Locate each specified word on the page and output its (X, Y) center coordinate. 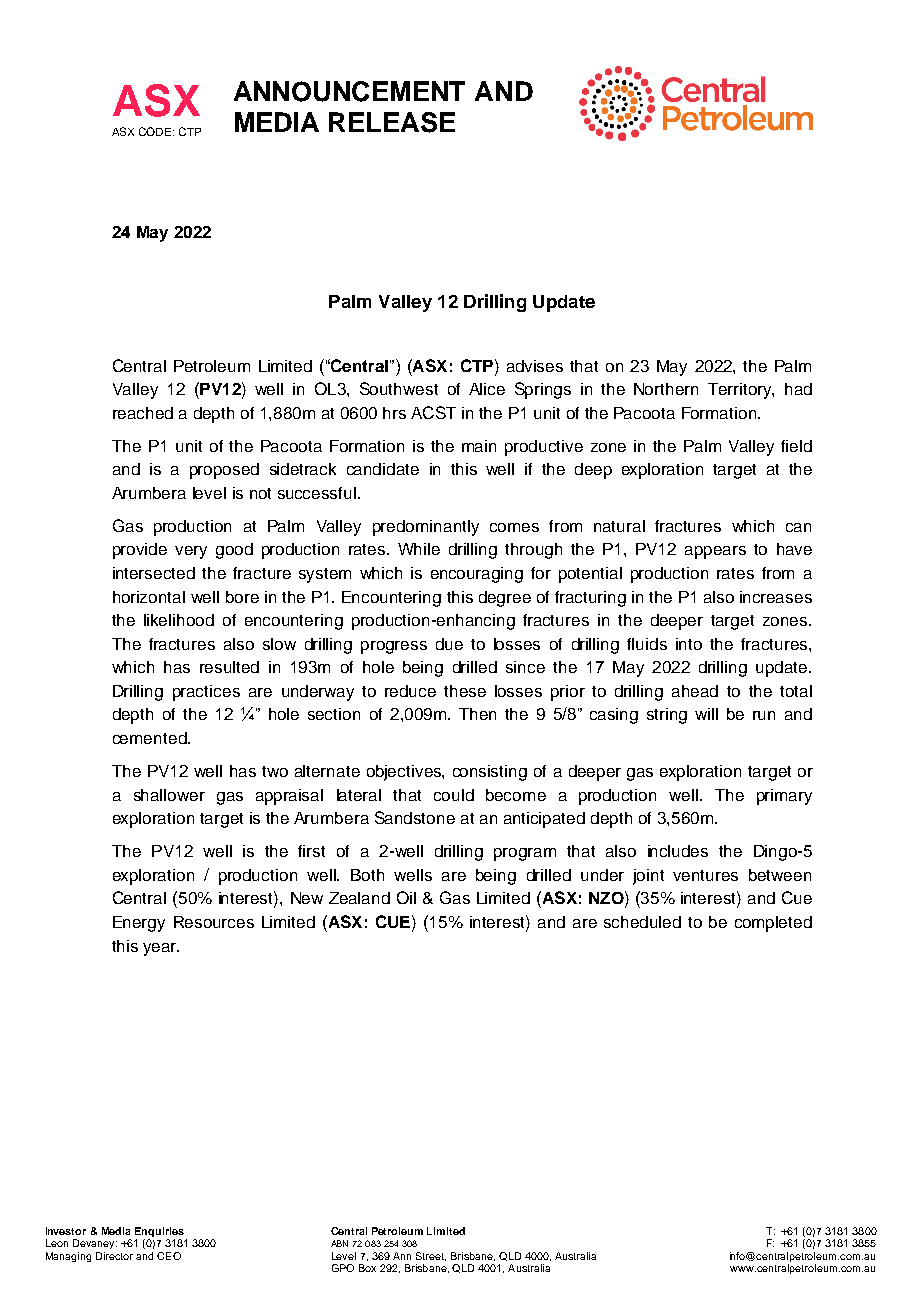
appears (715, 552)
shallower (169, 795)
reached (143, 413)
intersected (154, 573)
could (454, 795)
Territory (740, 391)
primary (784, 797)
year (161, 949)
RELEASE (392, 122)
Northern (666, 389)
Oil (406, 897)
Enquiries (159, 1232)
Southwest (399, 388)
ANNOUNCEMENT (349, 91)
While (419, 549)
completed (773, 924)
